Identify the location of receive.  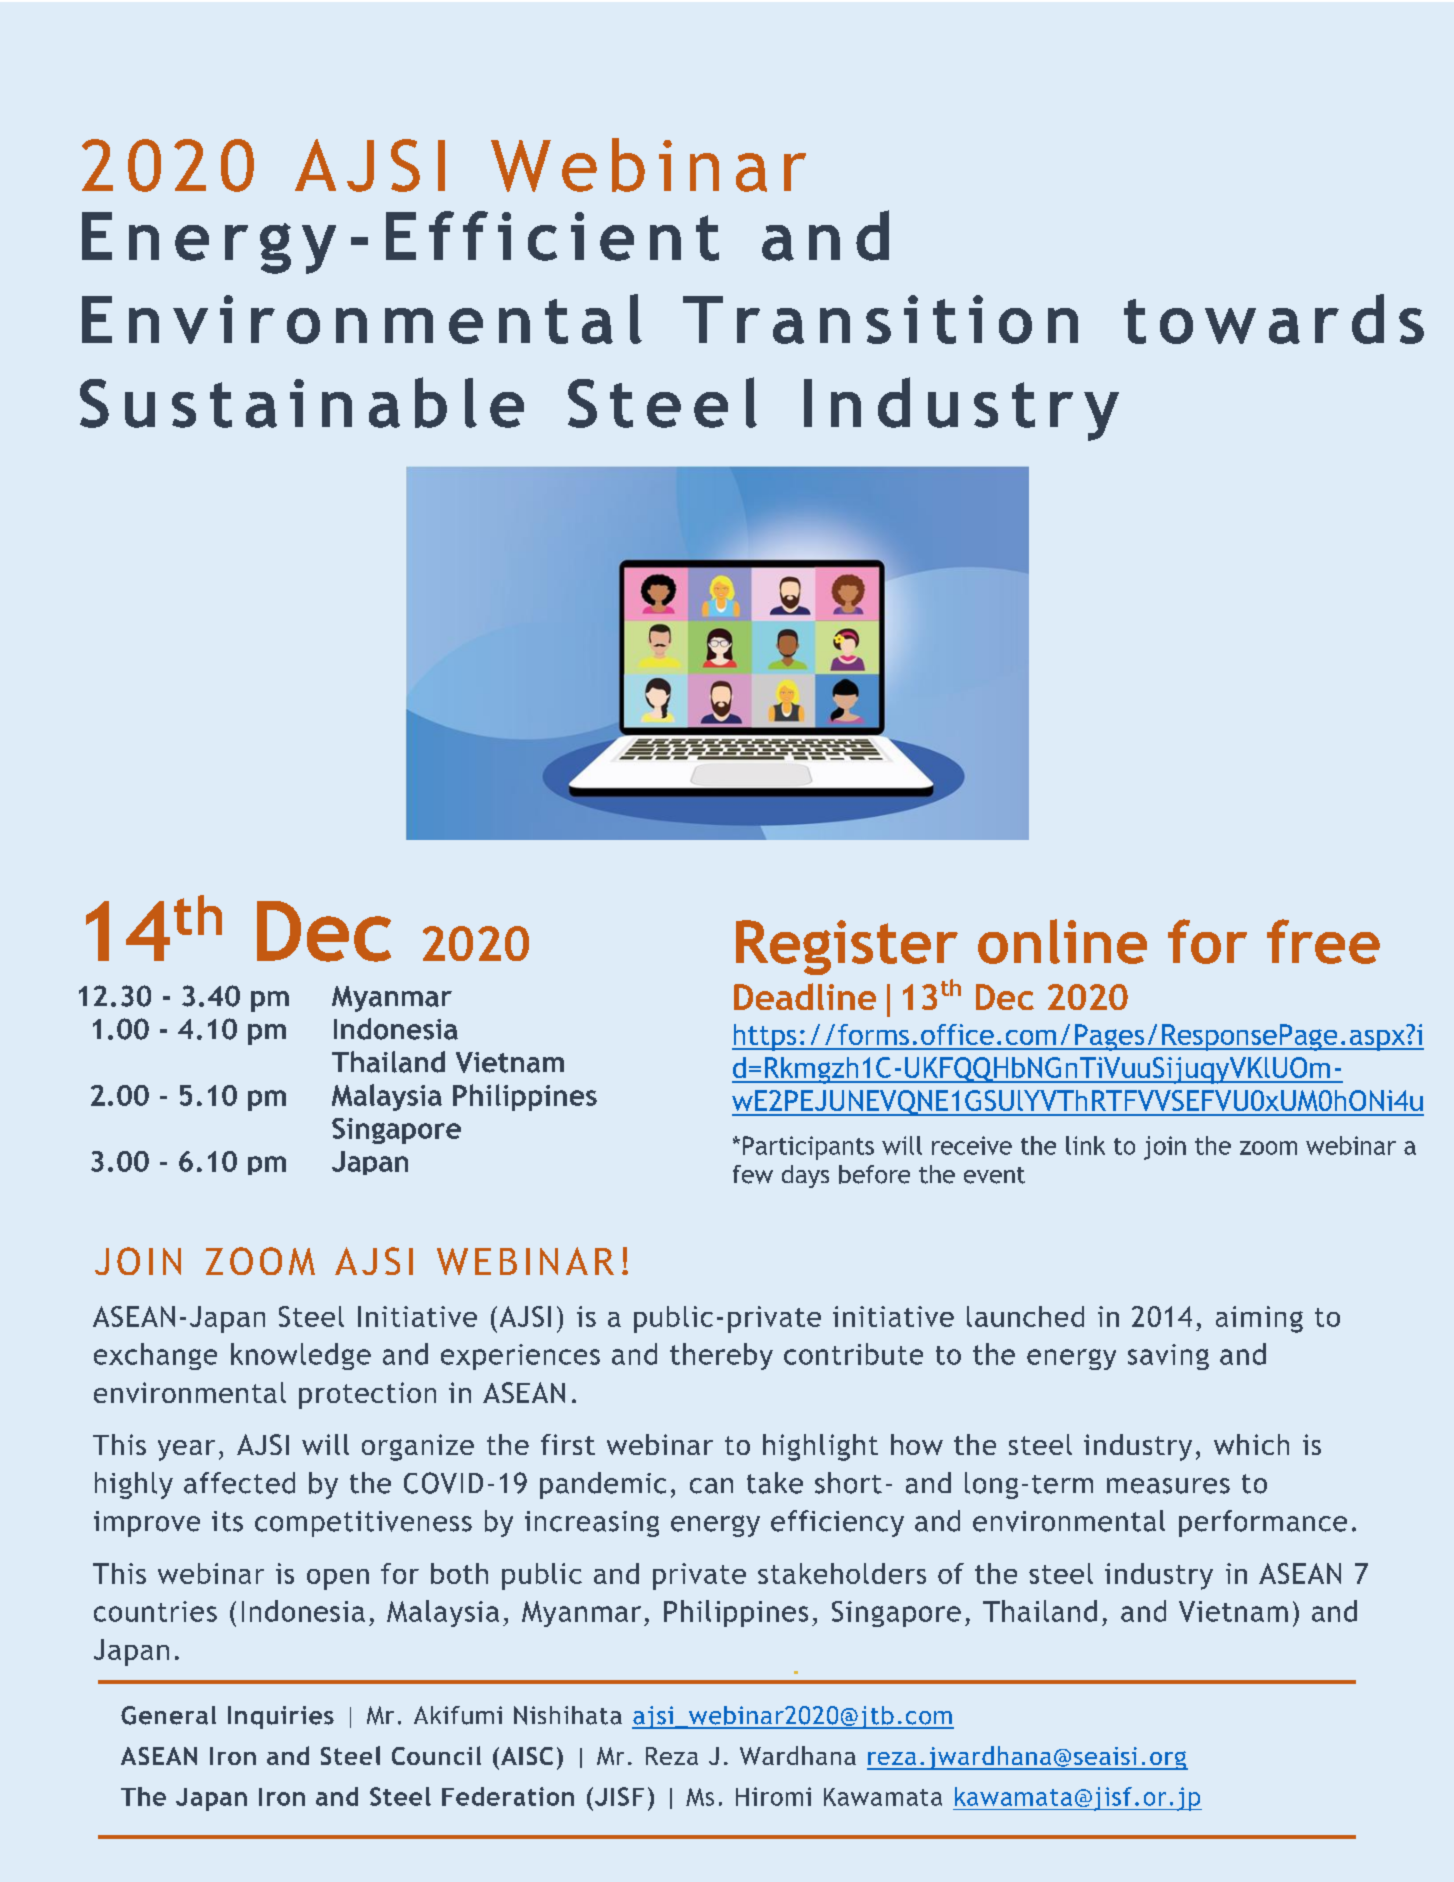
(972, 1145).
